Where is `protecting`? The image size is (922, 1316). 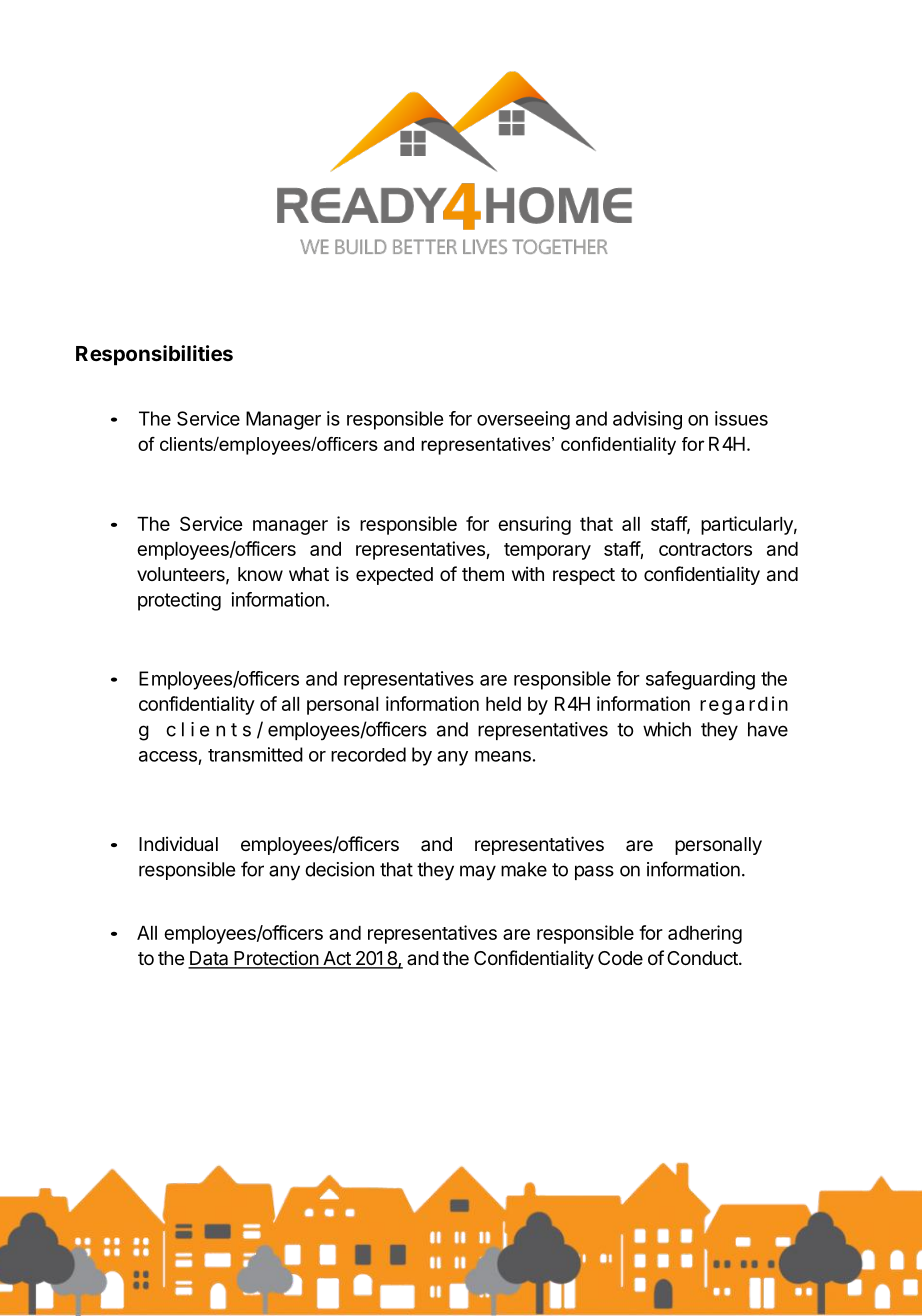 protecting is located at coordinates (179, 601).
